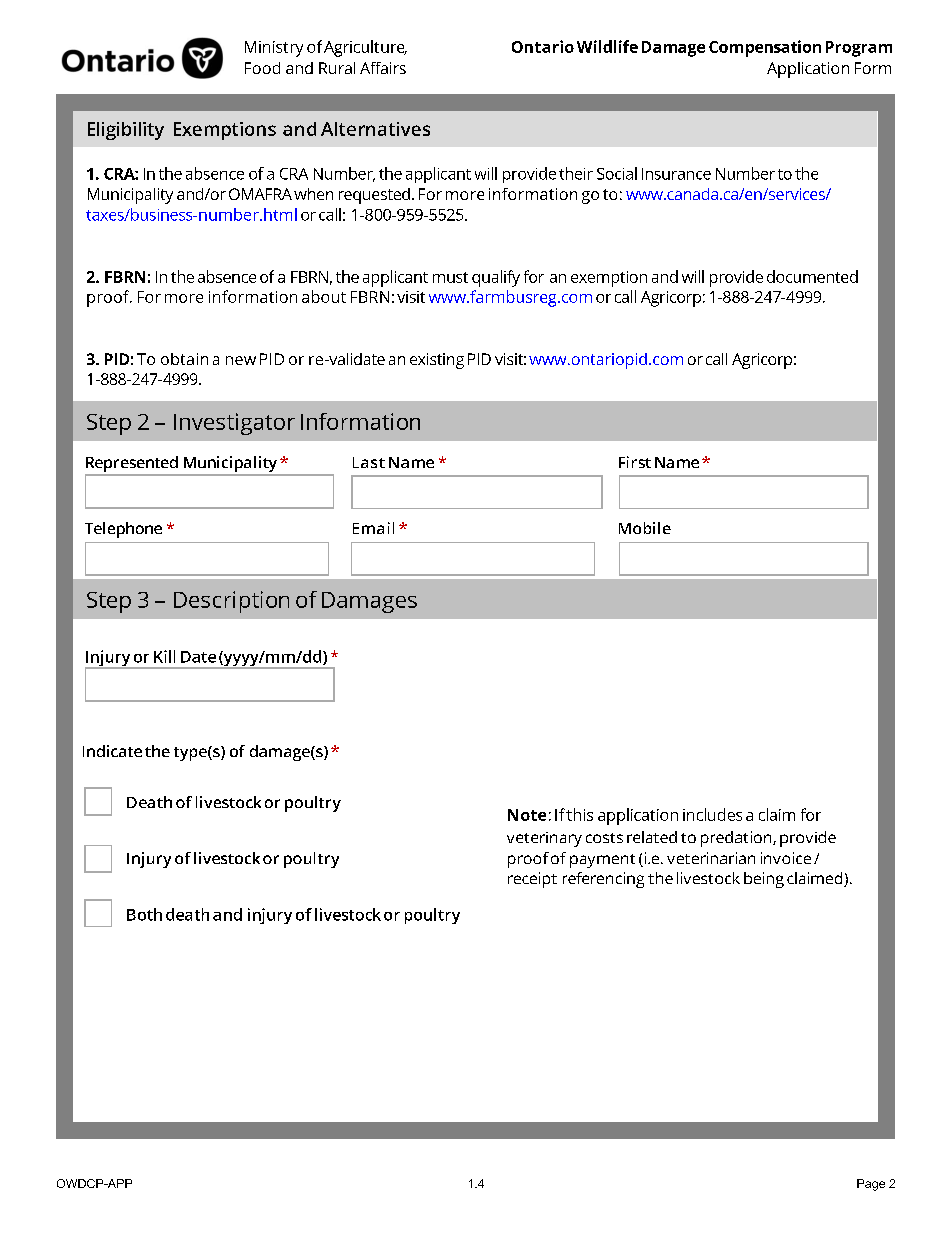 This image has height=1233, width=952. Describe the element at coordinates (765, 48) in the image. I see `Compensation` at that location.
